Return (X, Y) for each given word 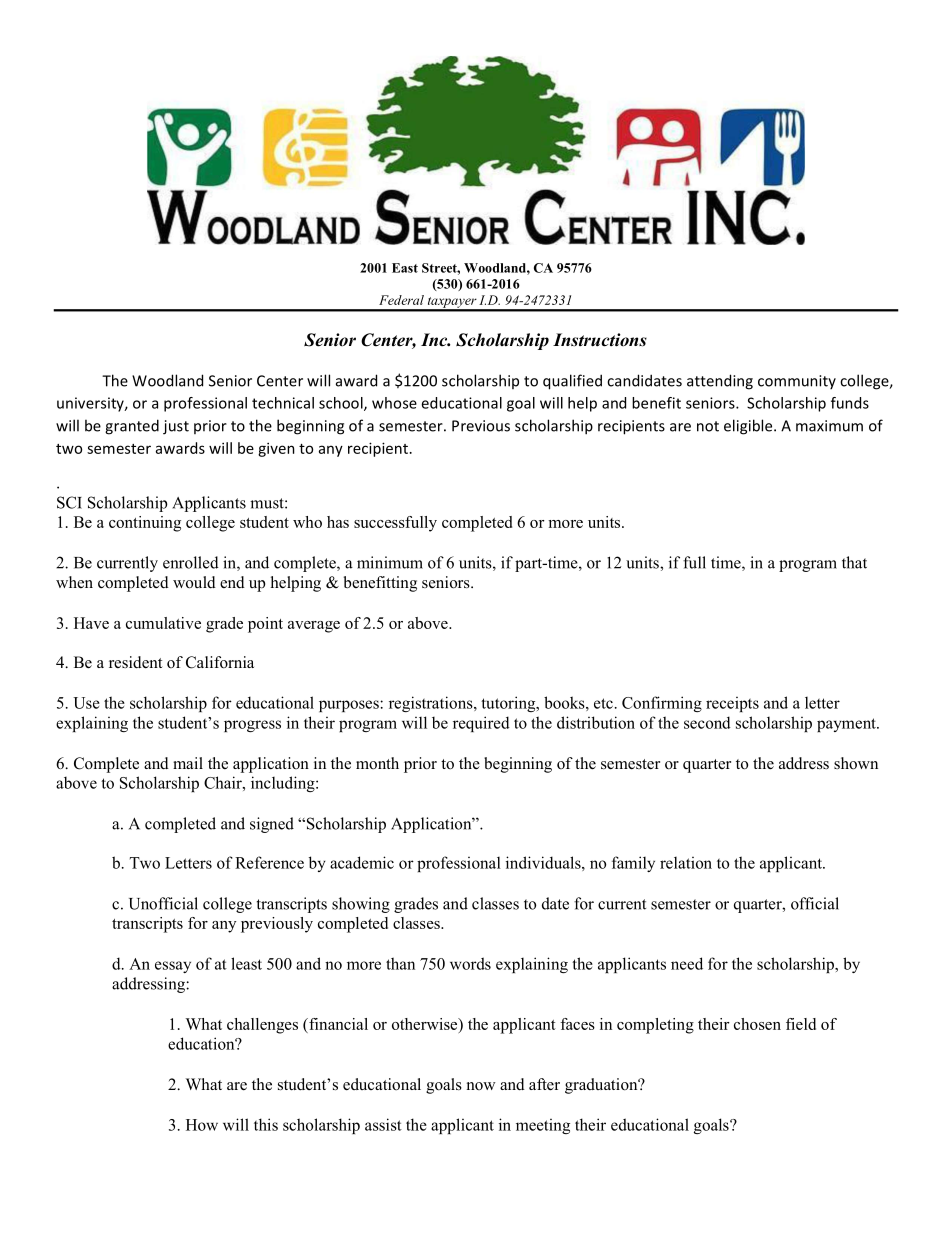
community (797, 382)
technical (283, 403)
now (481, 1086)
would (194, 582)
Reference (269, 862)
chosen (757, 1024)
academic (362, 862)
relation (686, 863)
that (854, 562)
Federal (401, 300)
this (266, 1124)
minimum (390, 562)
